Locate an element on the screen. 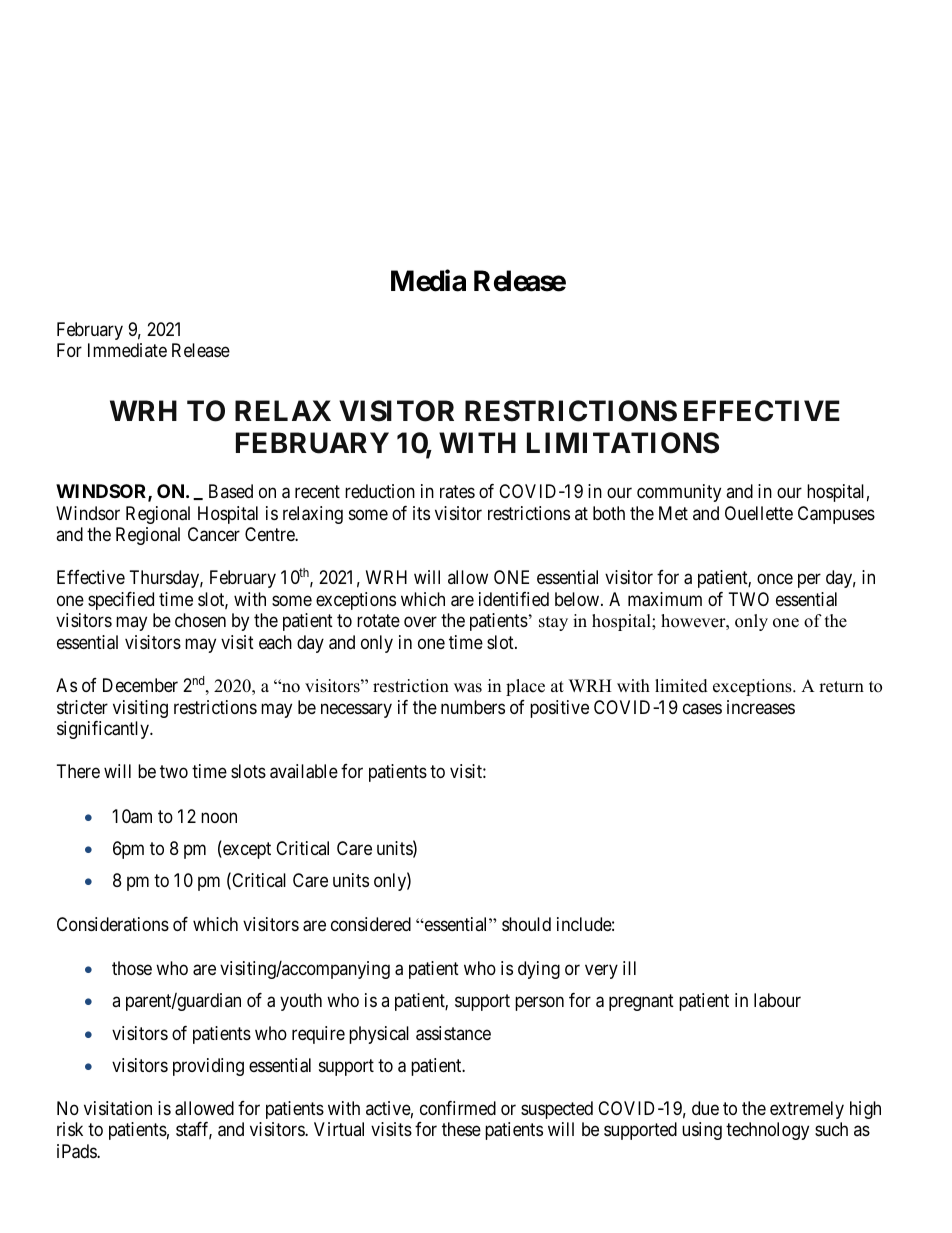  increases is located at coordinates (761, 707).
